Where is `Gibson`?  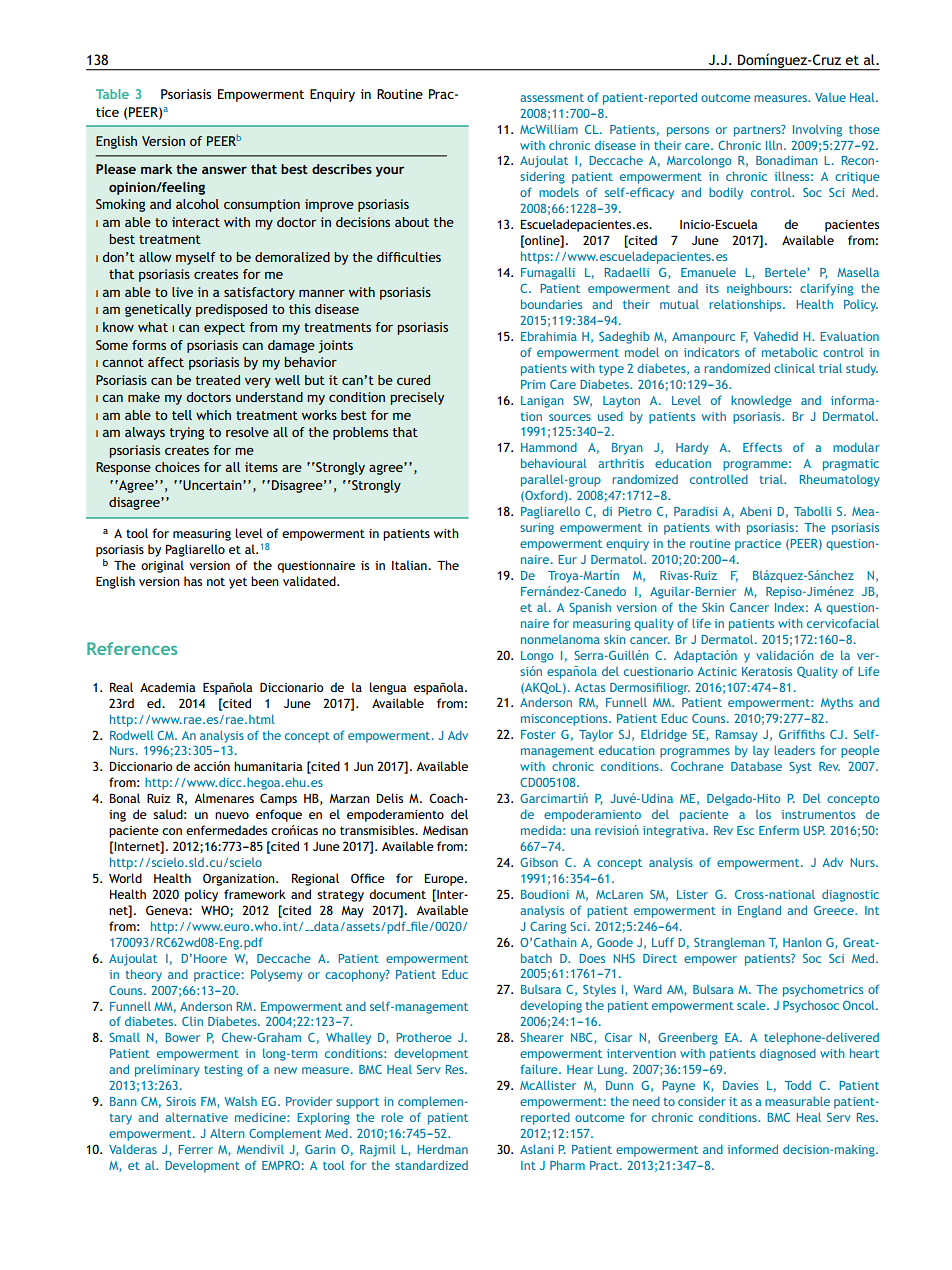
Gibson is located at coordinates (539, 862).
